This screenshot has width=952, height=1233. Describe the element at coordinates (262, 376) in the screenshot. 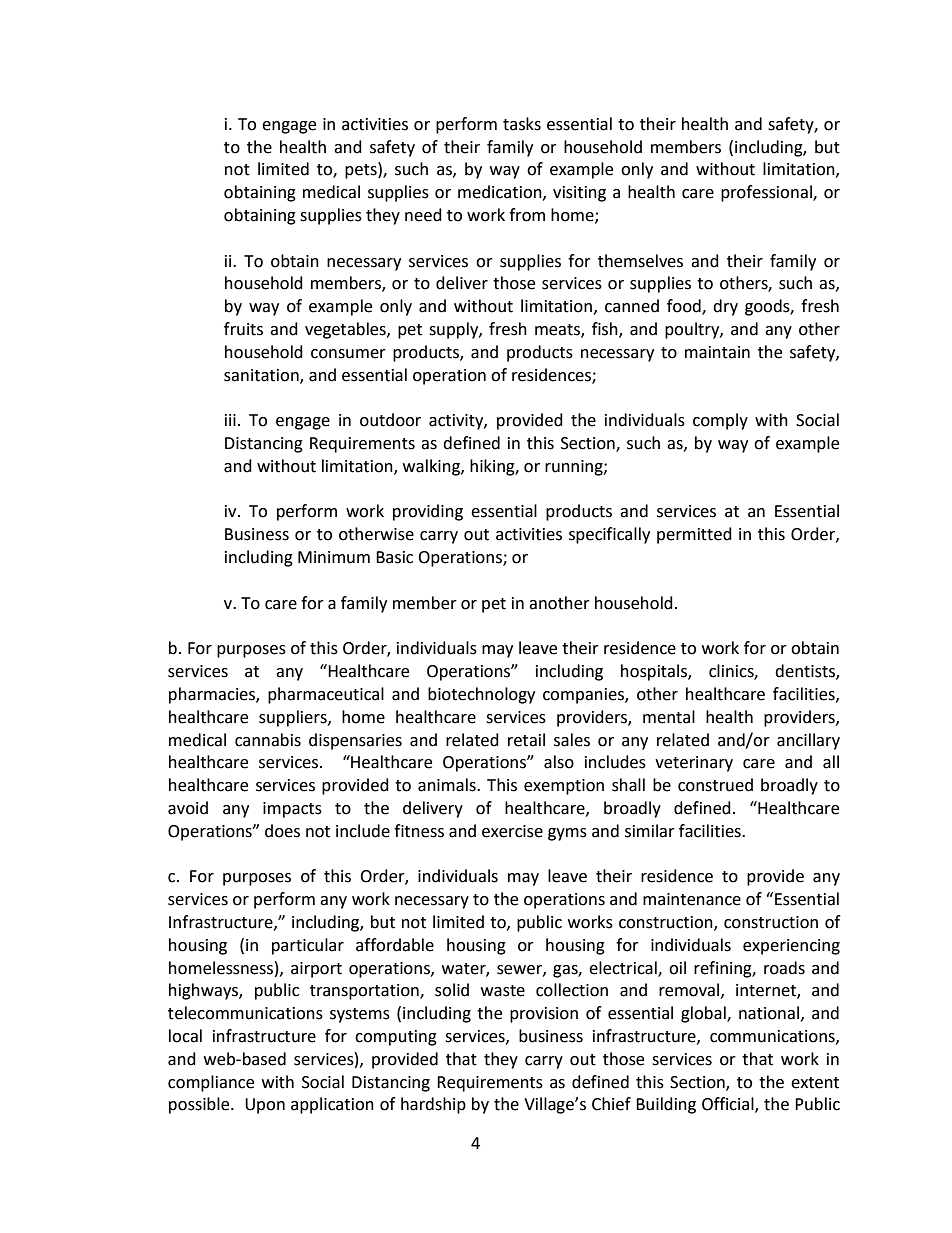

I see `sanitation` at that location.
